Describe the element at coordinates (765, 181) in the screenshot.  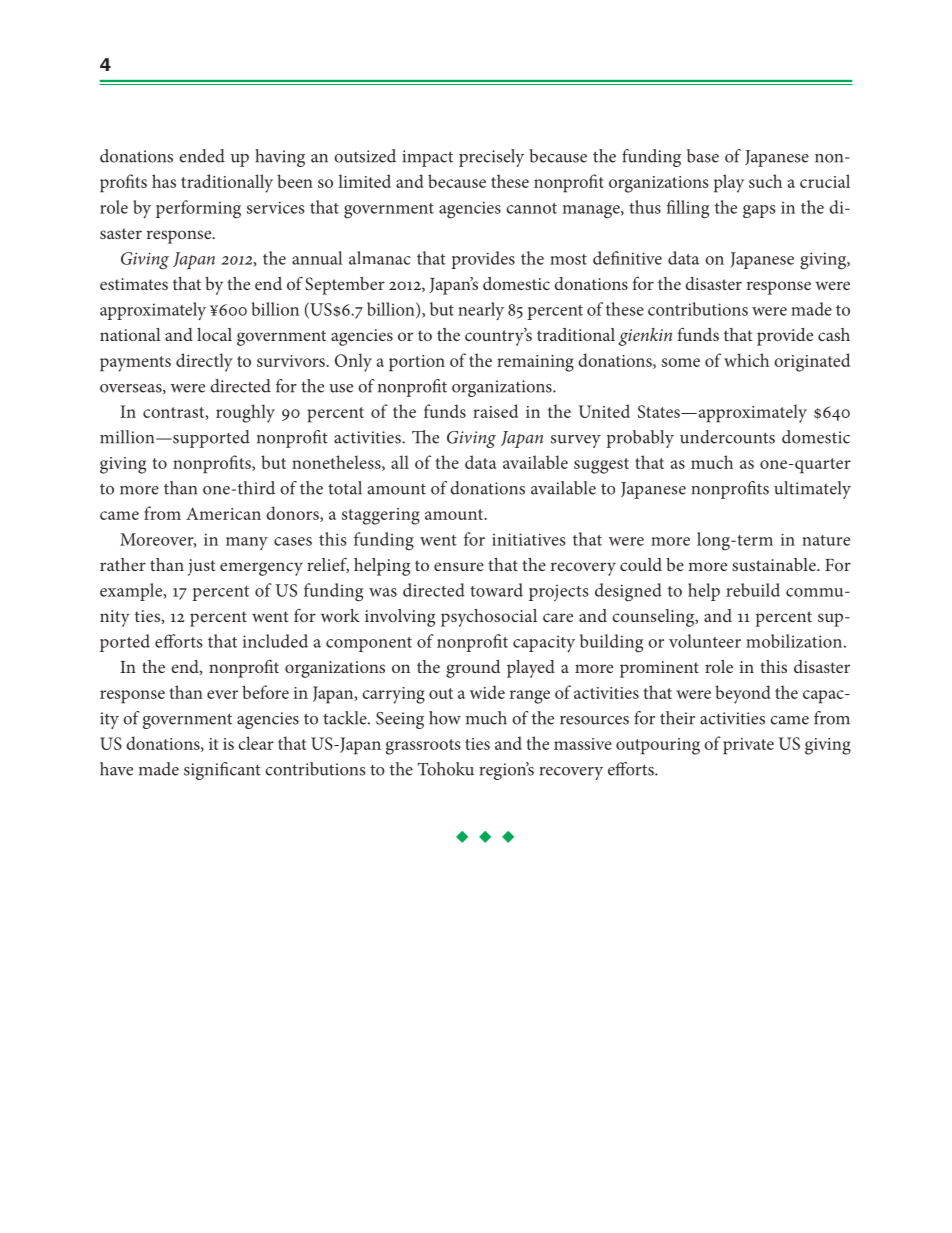
I see `such` at that location.
